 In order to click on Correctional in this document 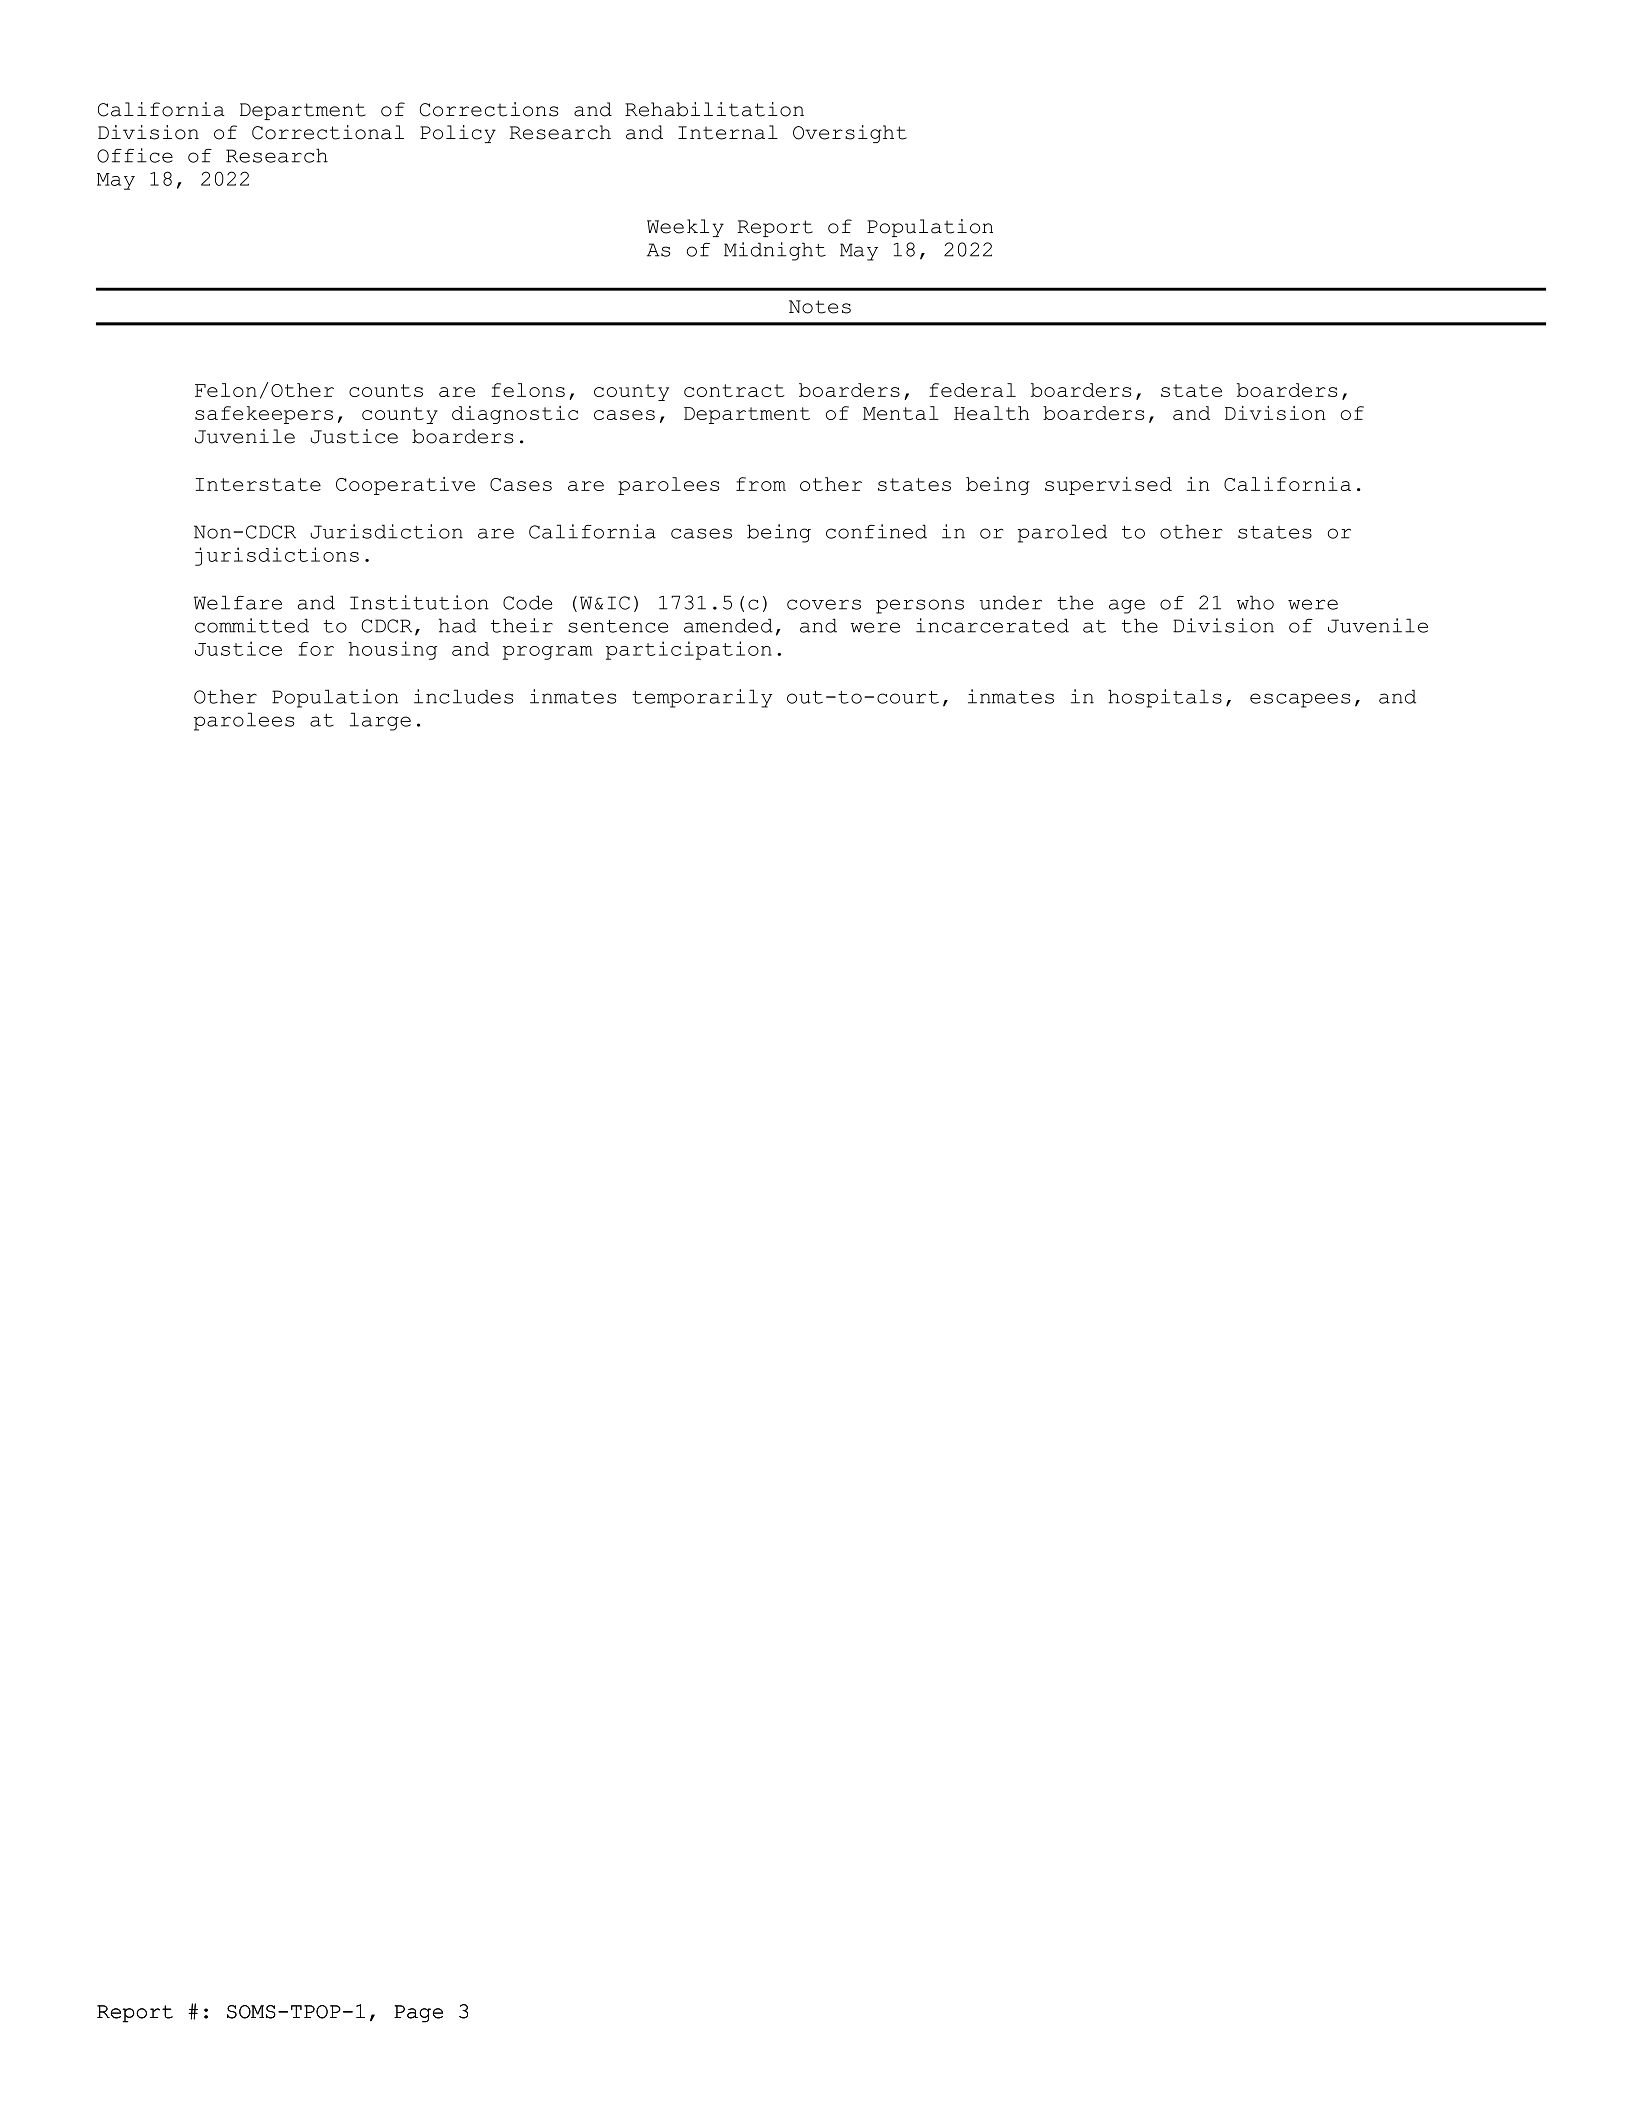, I will do `click(328, 132)`.
